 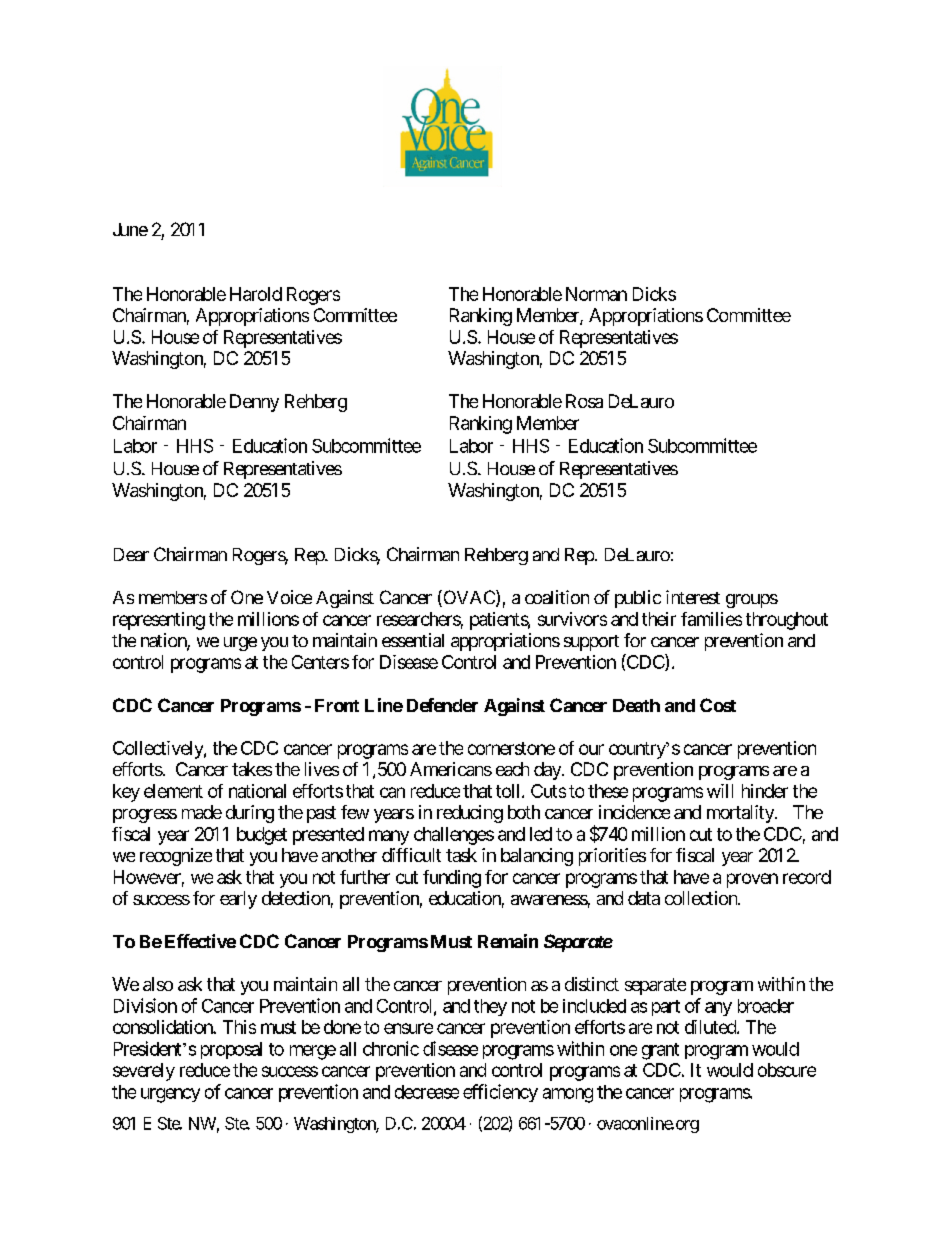 I want to click on Cost, so click(x=718, y=705).
